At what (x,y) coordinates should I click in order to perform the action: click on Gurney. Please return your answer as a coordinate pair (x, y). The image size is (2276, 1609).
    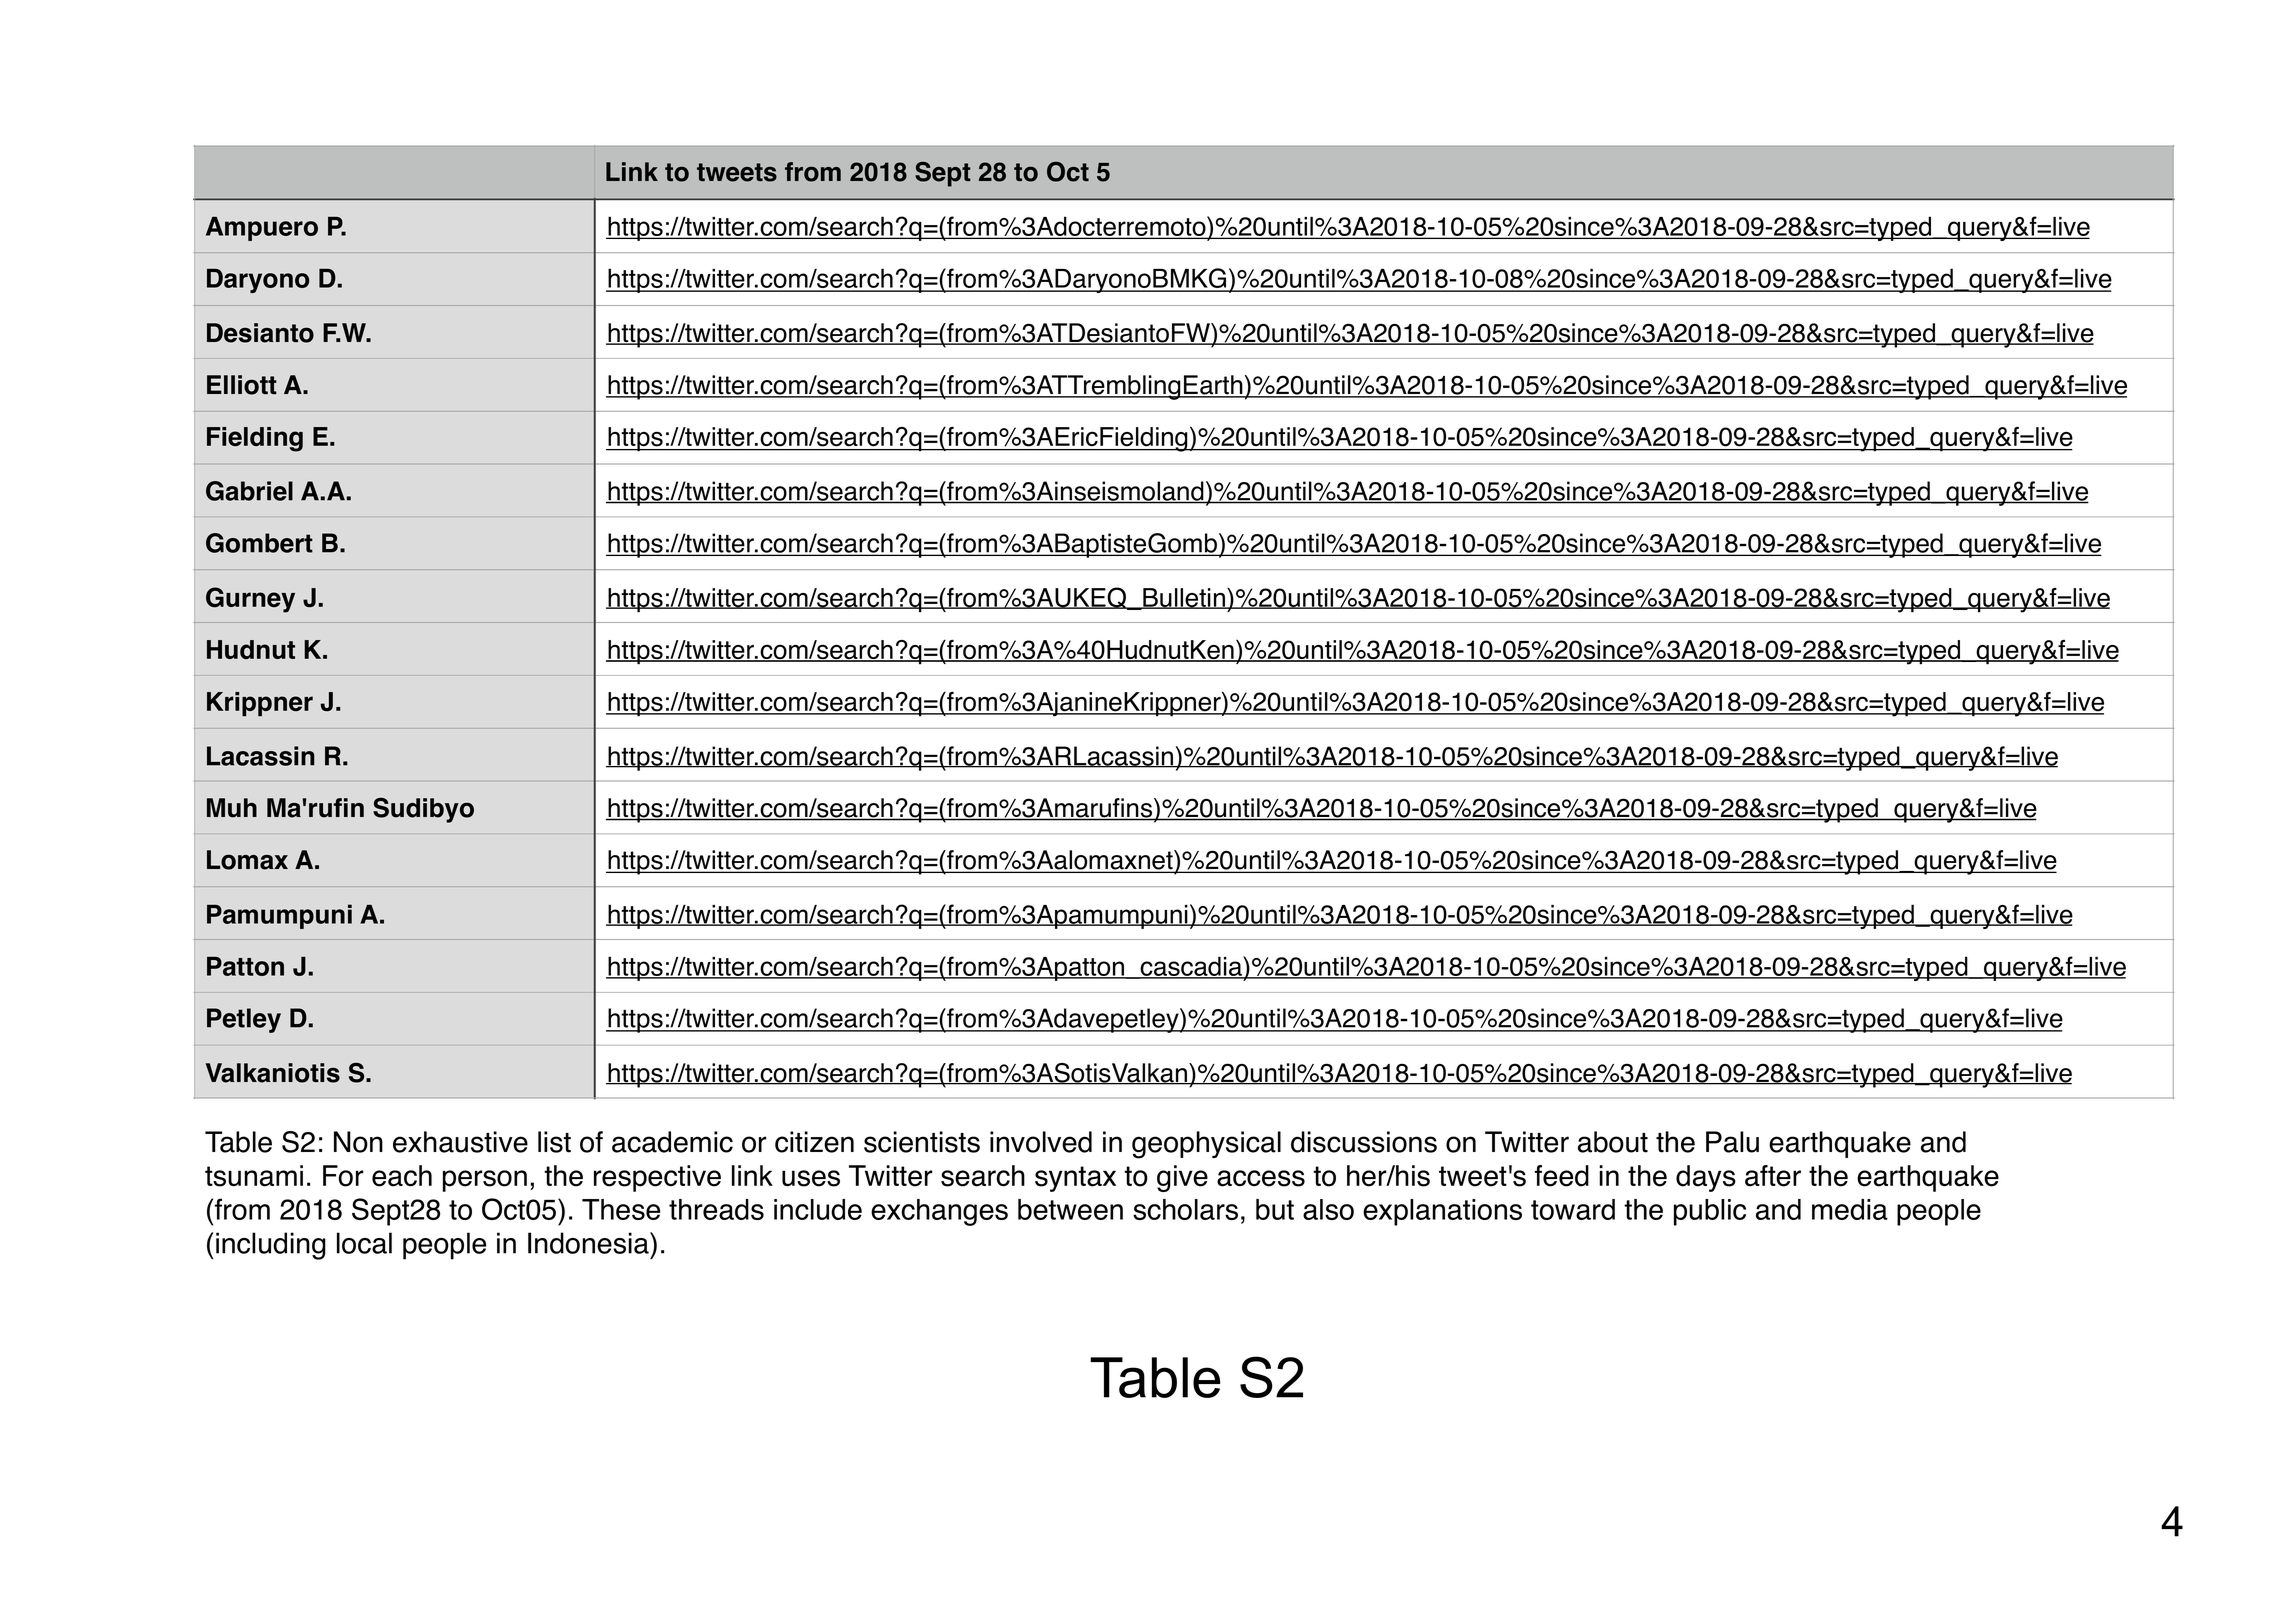
    Looking at the image, I should click on (250, 600).
